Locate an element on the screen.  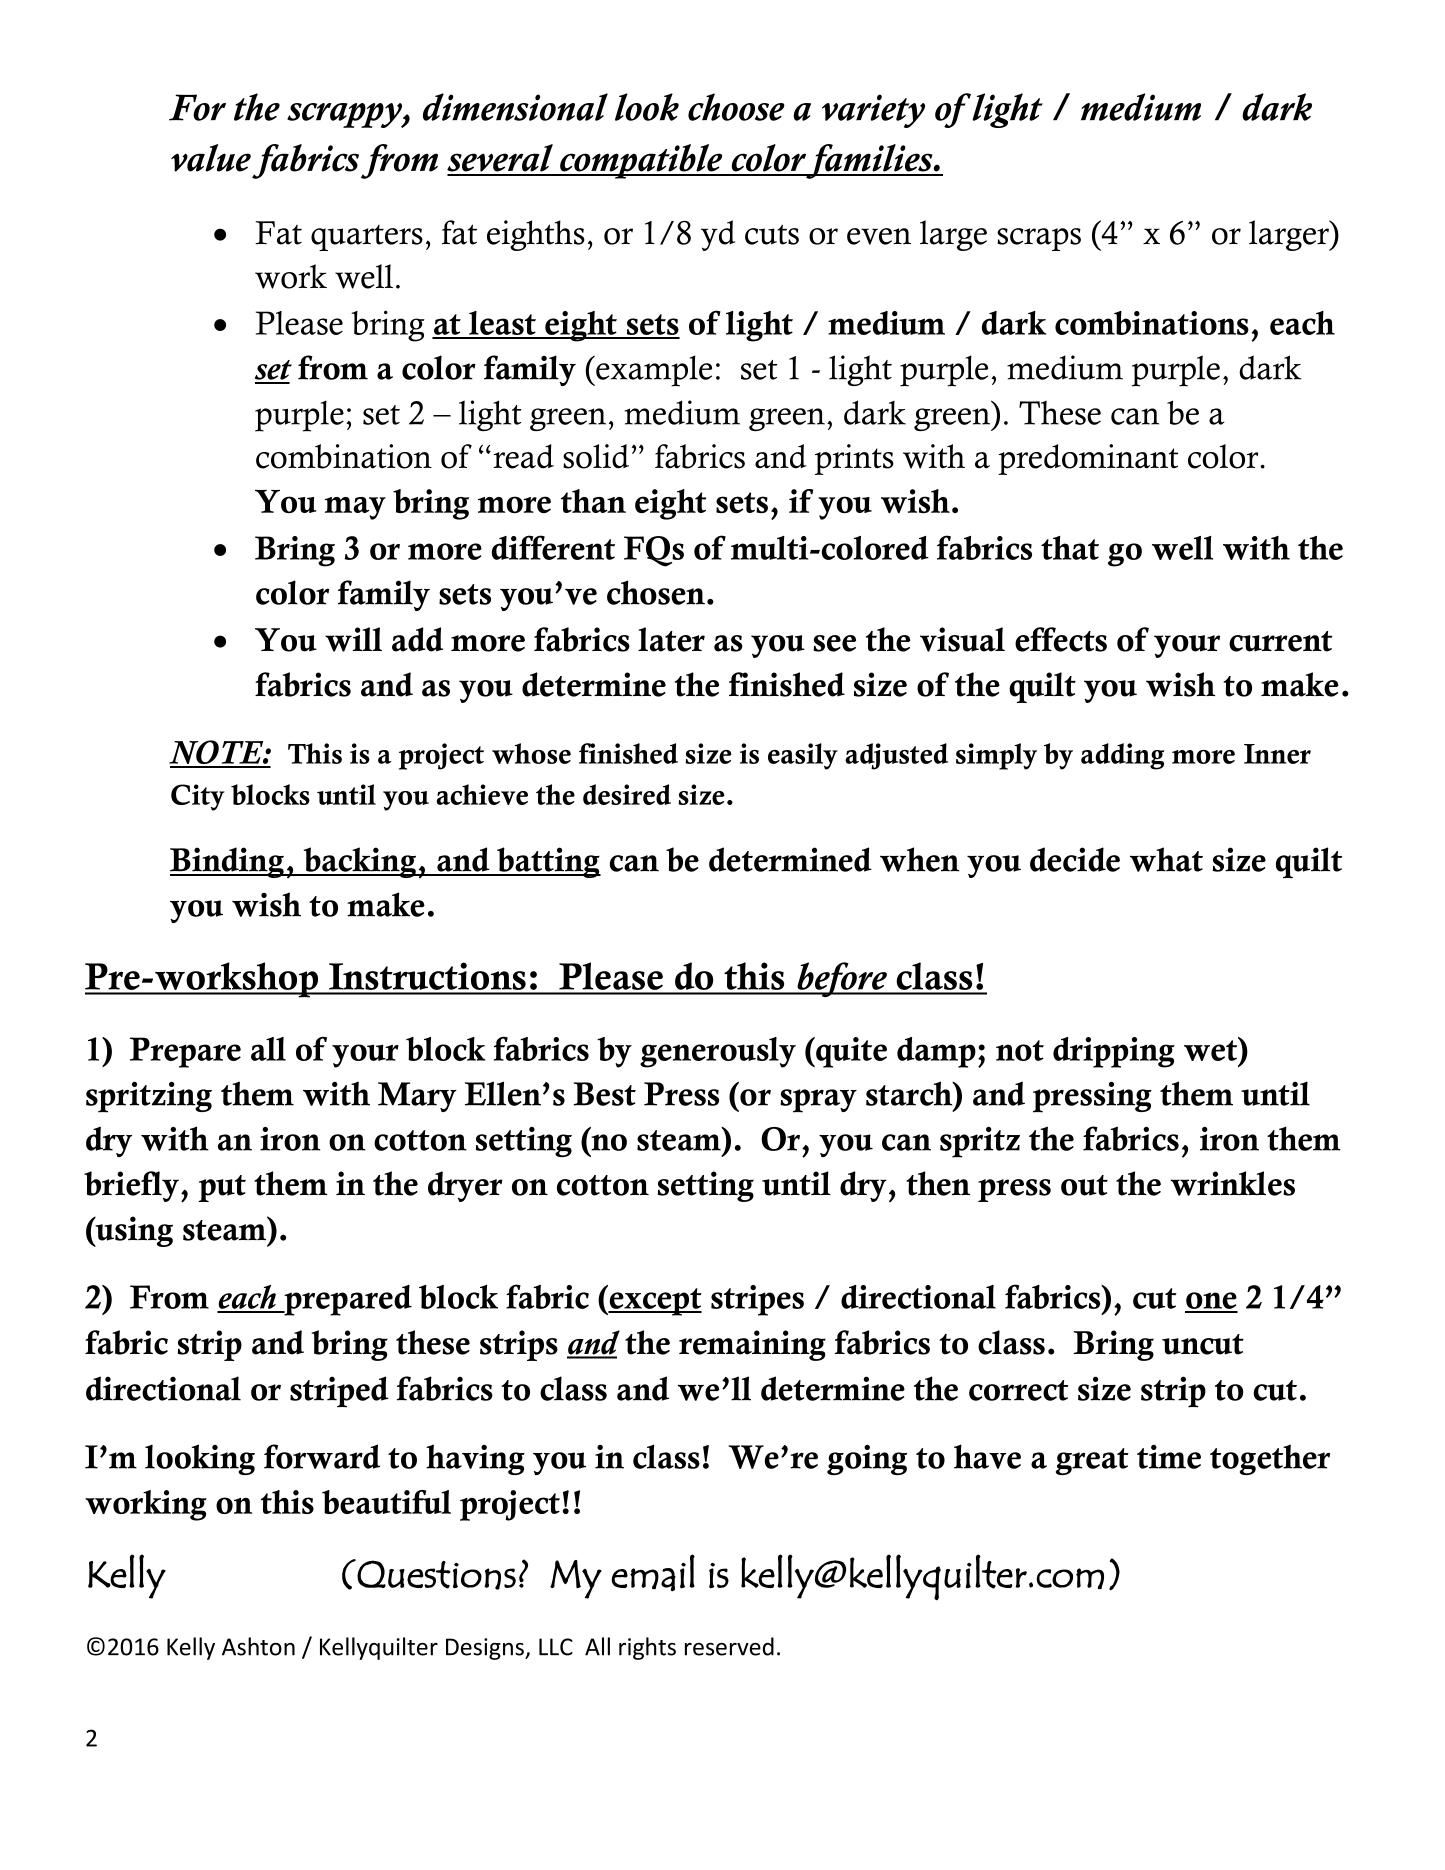
great is located at coordinates (1092, 1461).
